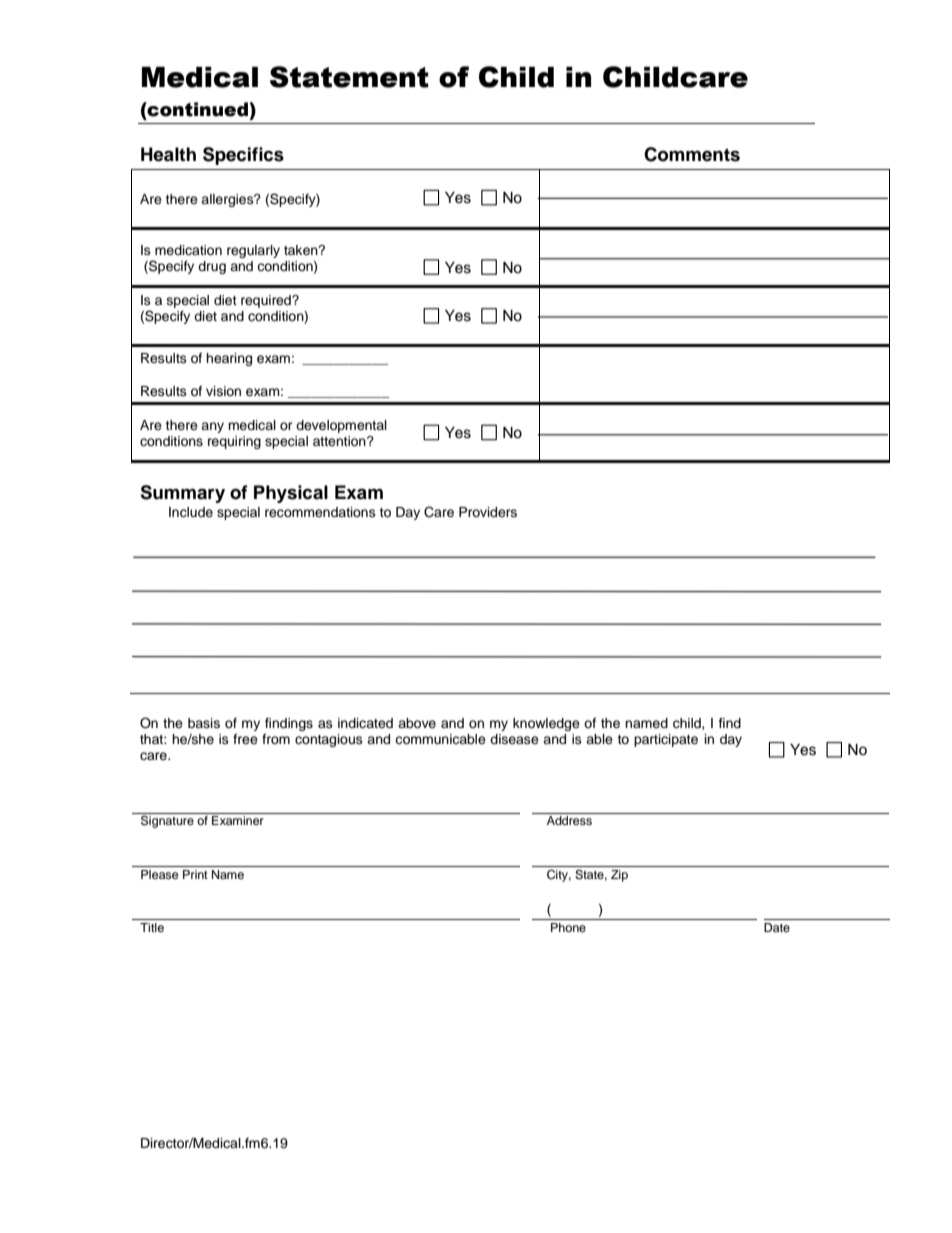  I want to click on participate, so click(666, 740).
